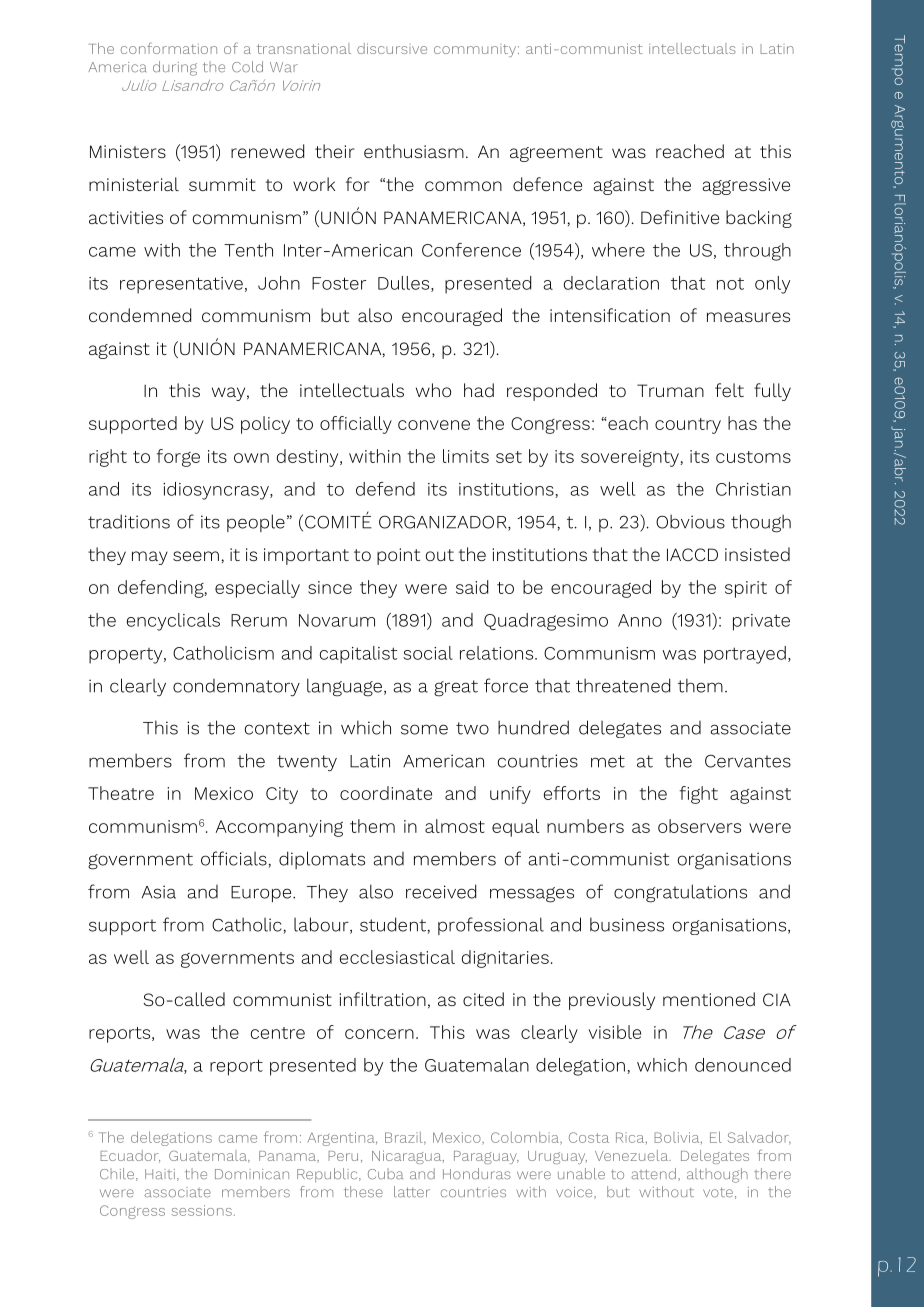 The height and width of the page is (1307, 924). What do you see at coordinates (680, 893) in the page?
I see `congratulations` at bounding box center [680, 893].
